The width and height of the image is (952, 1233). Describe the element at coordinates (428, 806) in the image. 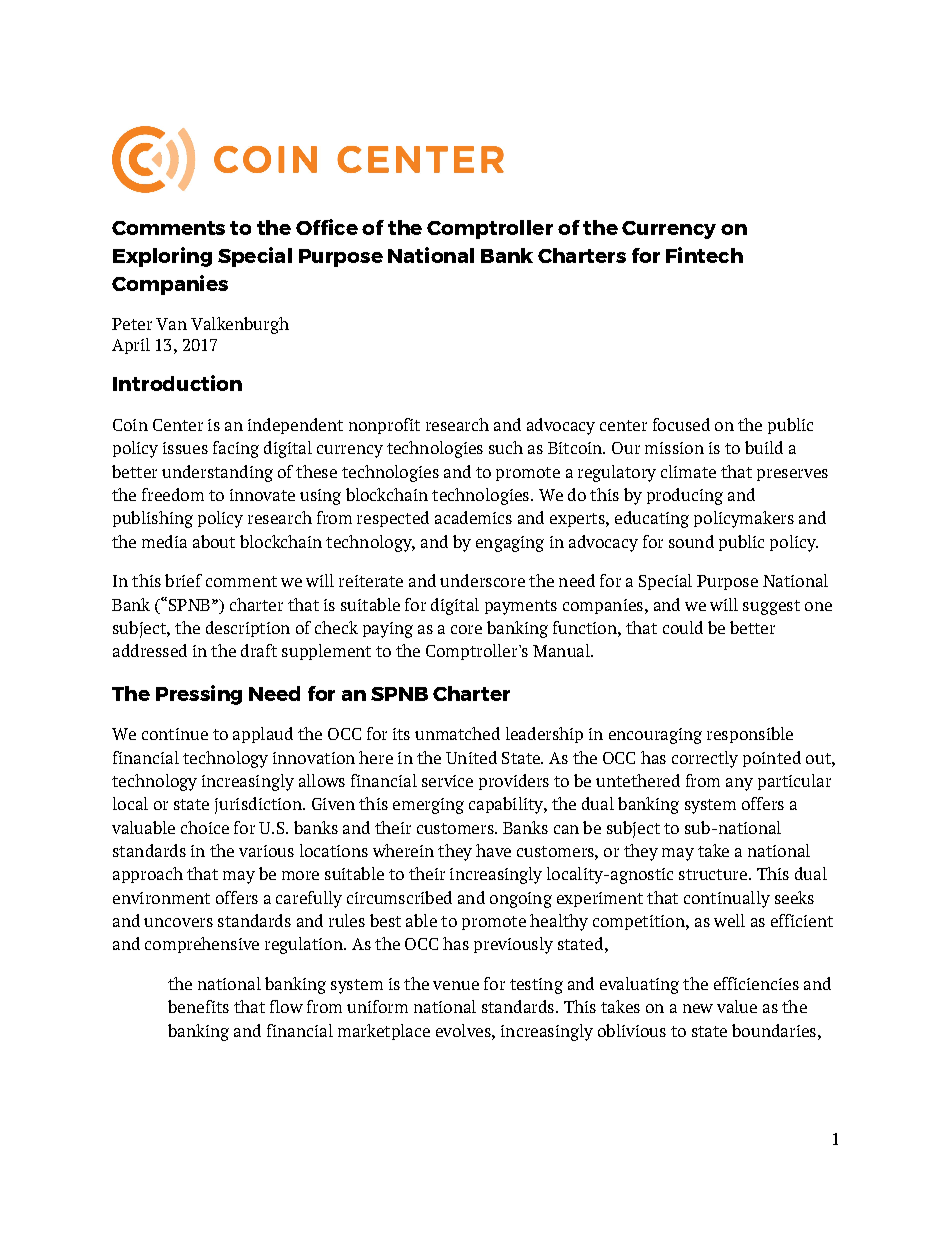

I see `emerging` at that location.
